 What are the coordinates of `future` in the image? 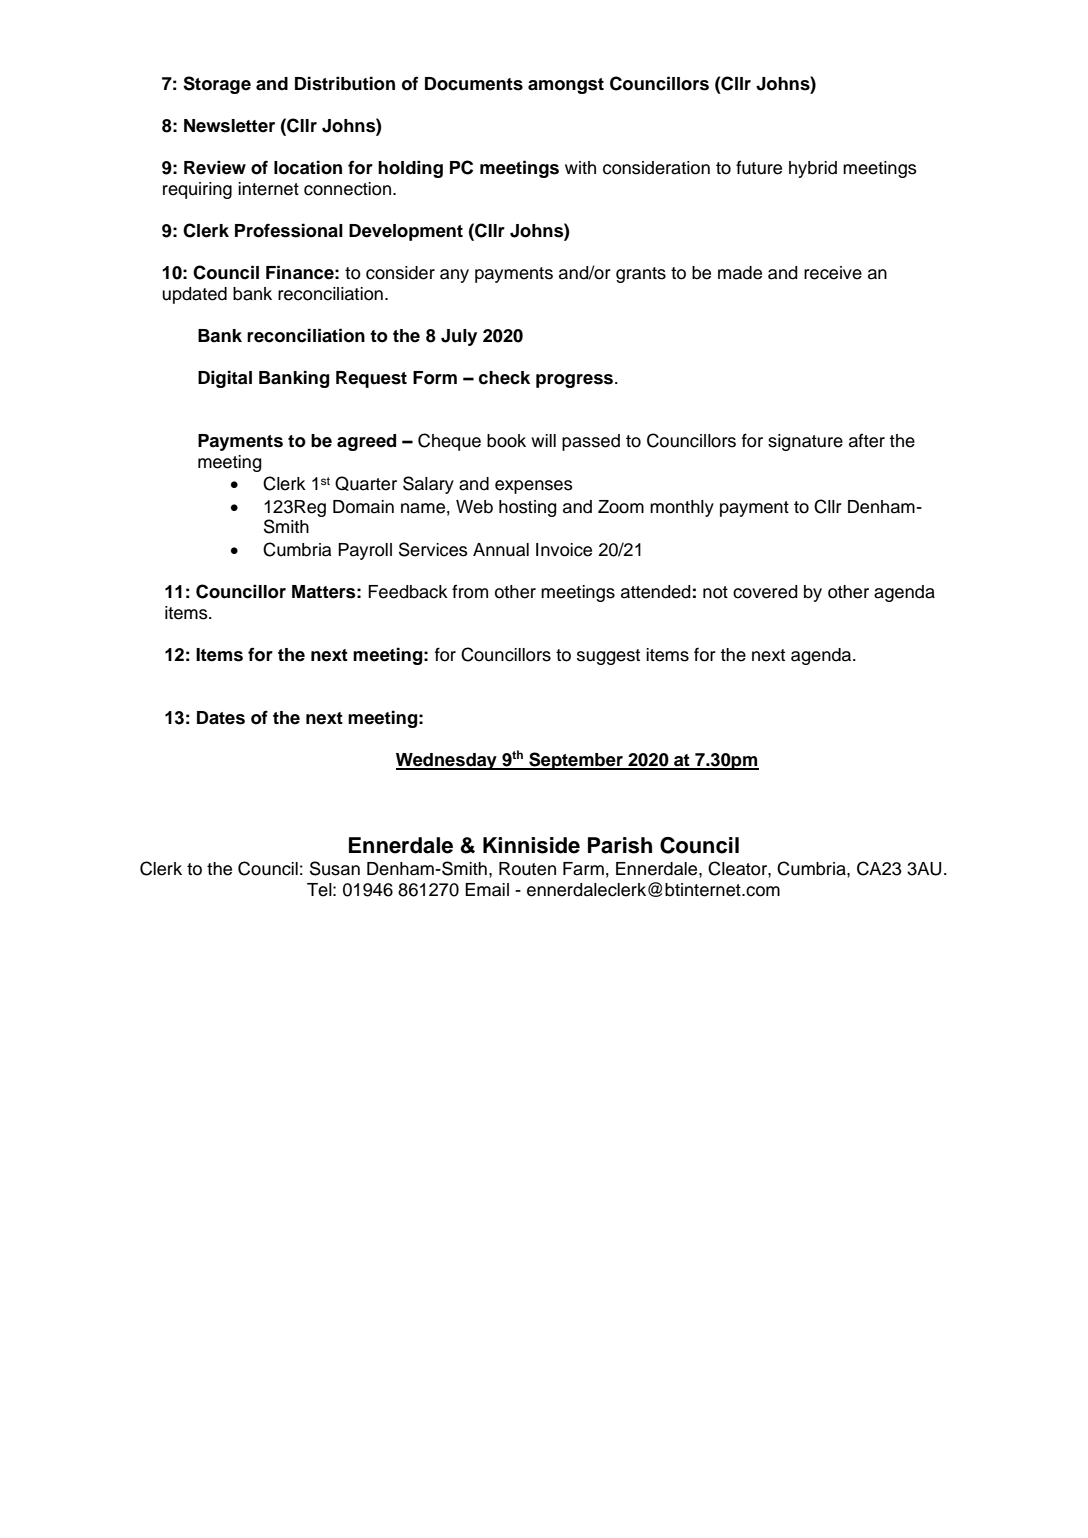 It's located at (759, 167).
